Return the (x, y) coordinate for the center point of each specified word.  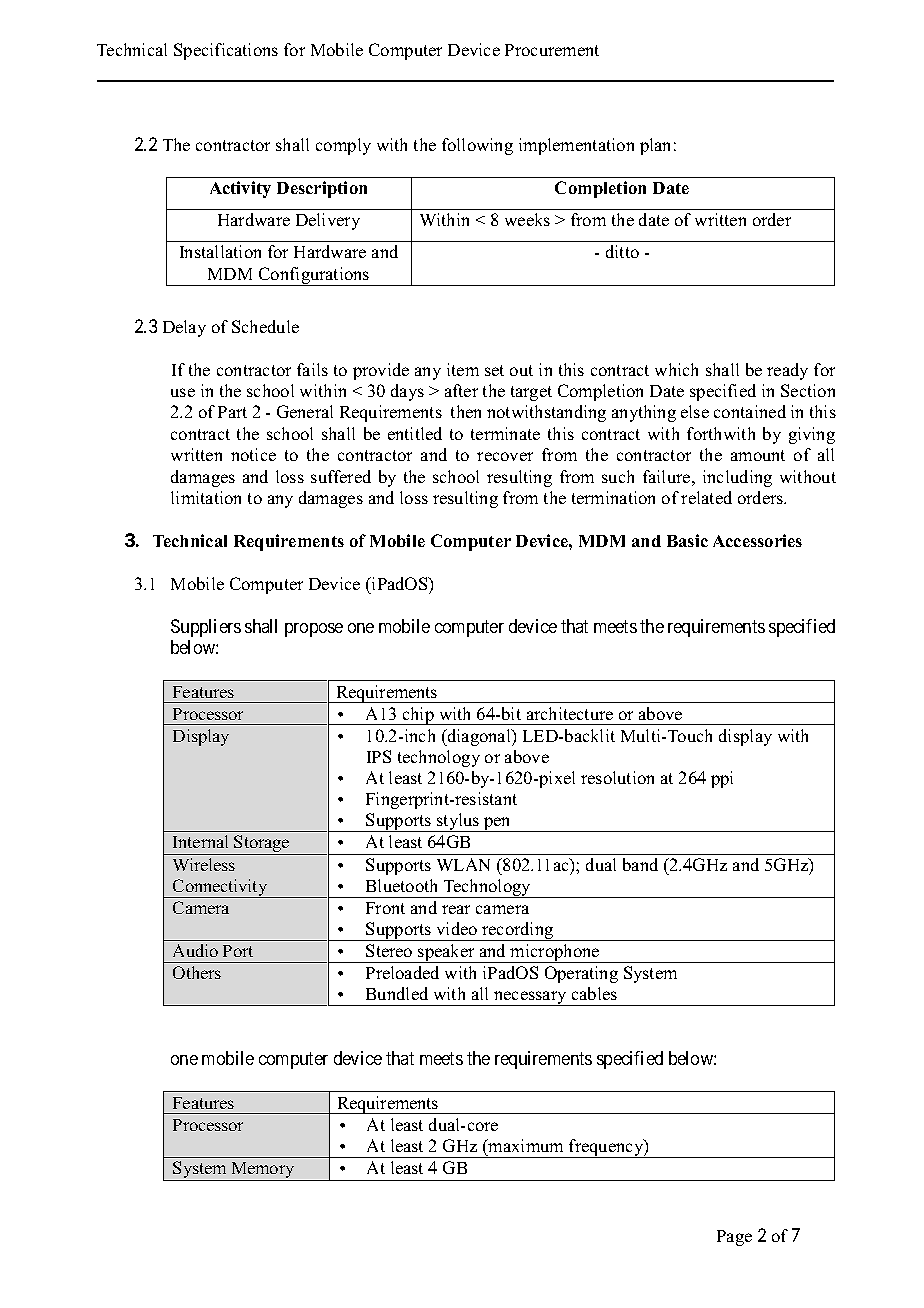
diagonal (479, 737)
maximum (525, 1145)
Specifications (226, 51)
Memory (263, 1171)
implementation (576, 146)
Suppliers (206, 628)
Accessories (757, 540)
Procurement (552, 50)
